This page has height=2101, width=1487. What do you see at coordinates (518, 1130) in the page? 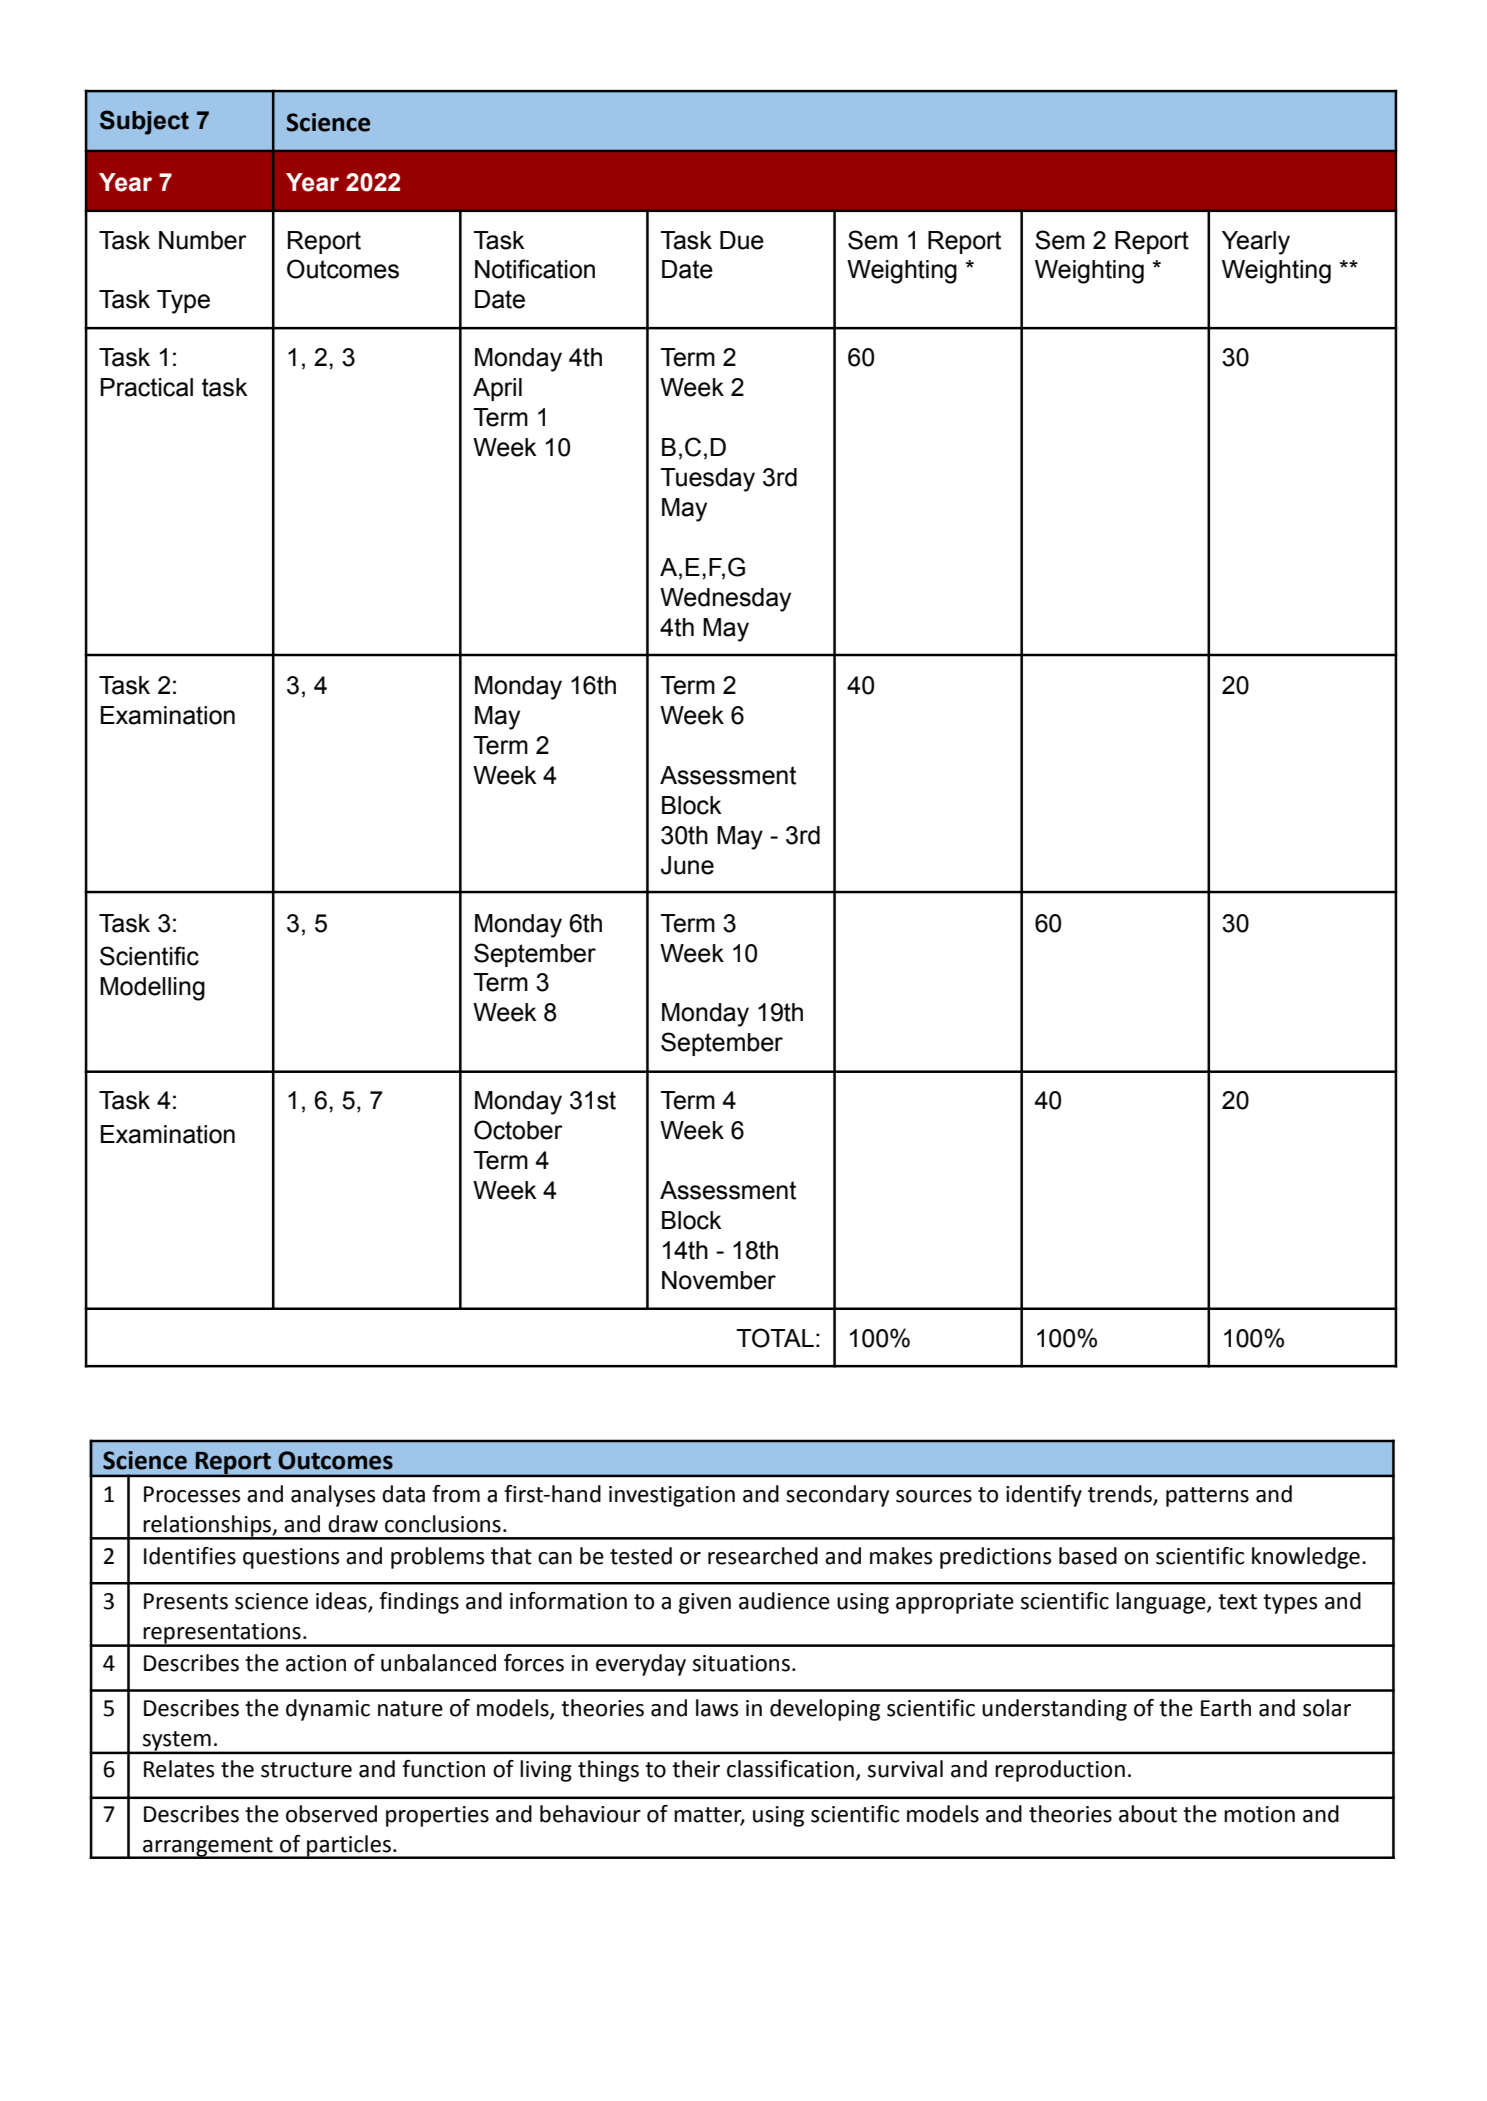
I see `October` at bounding box center [518, 1130].
